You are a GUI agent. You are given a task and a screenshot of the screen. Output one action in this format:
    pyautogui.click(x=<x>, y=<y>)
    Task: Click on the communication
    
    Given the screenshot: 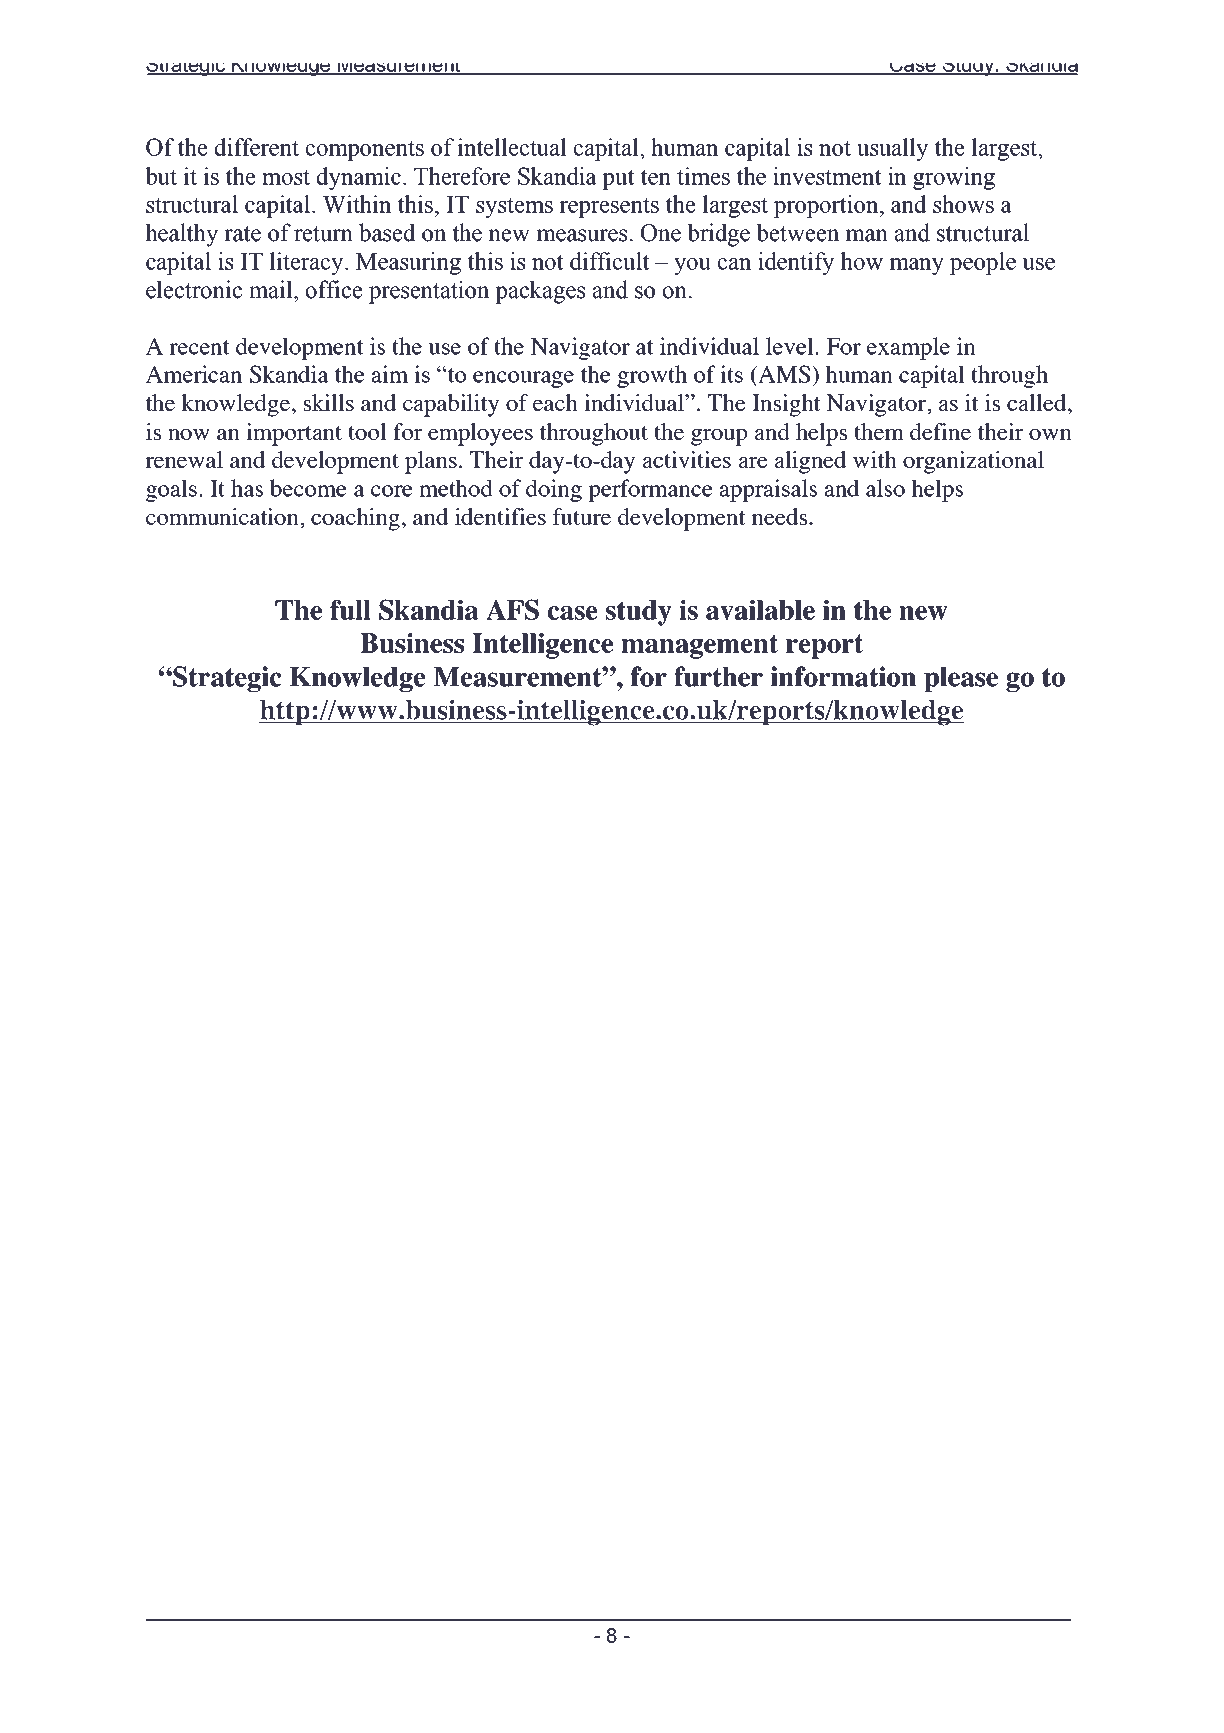 What is the action you would take?
    pyautogui.click(x=223, y=516)
